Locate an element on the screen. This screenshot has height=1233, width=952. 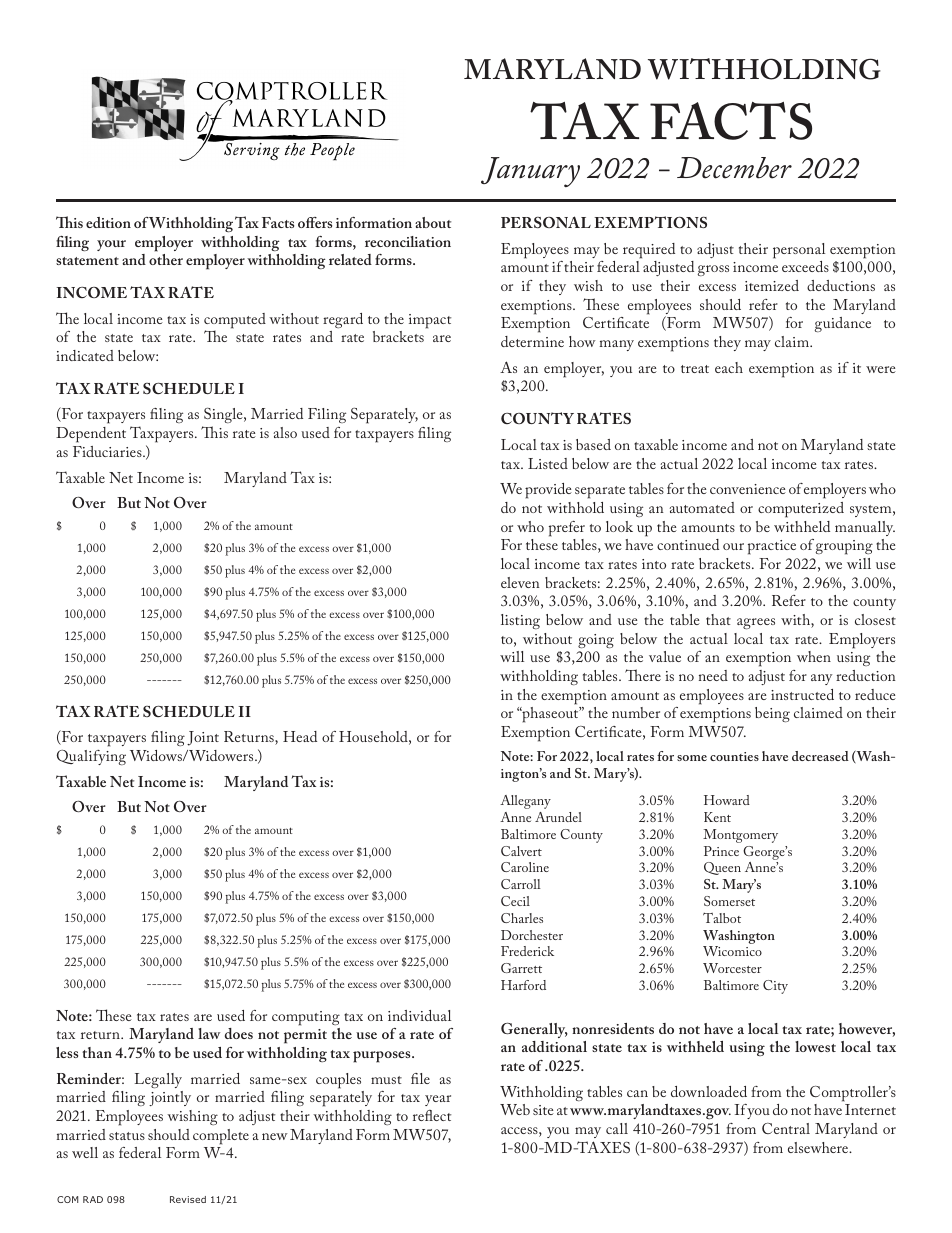
Revised is located at coordinates (188, 1199).
